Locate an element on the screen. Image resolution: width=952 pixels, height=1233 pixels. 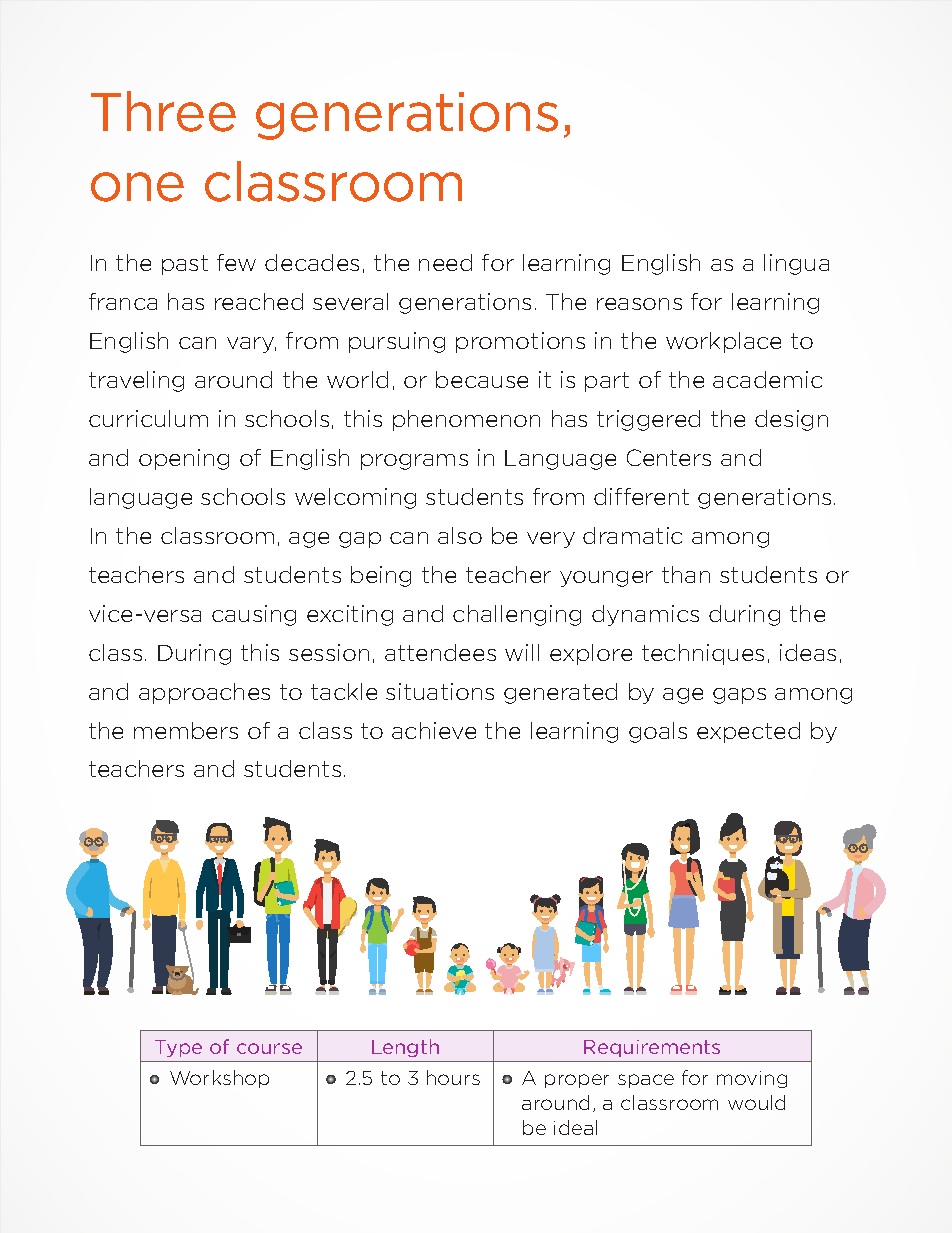
need is located at coordinates (445, 262).
